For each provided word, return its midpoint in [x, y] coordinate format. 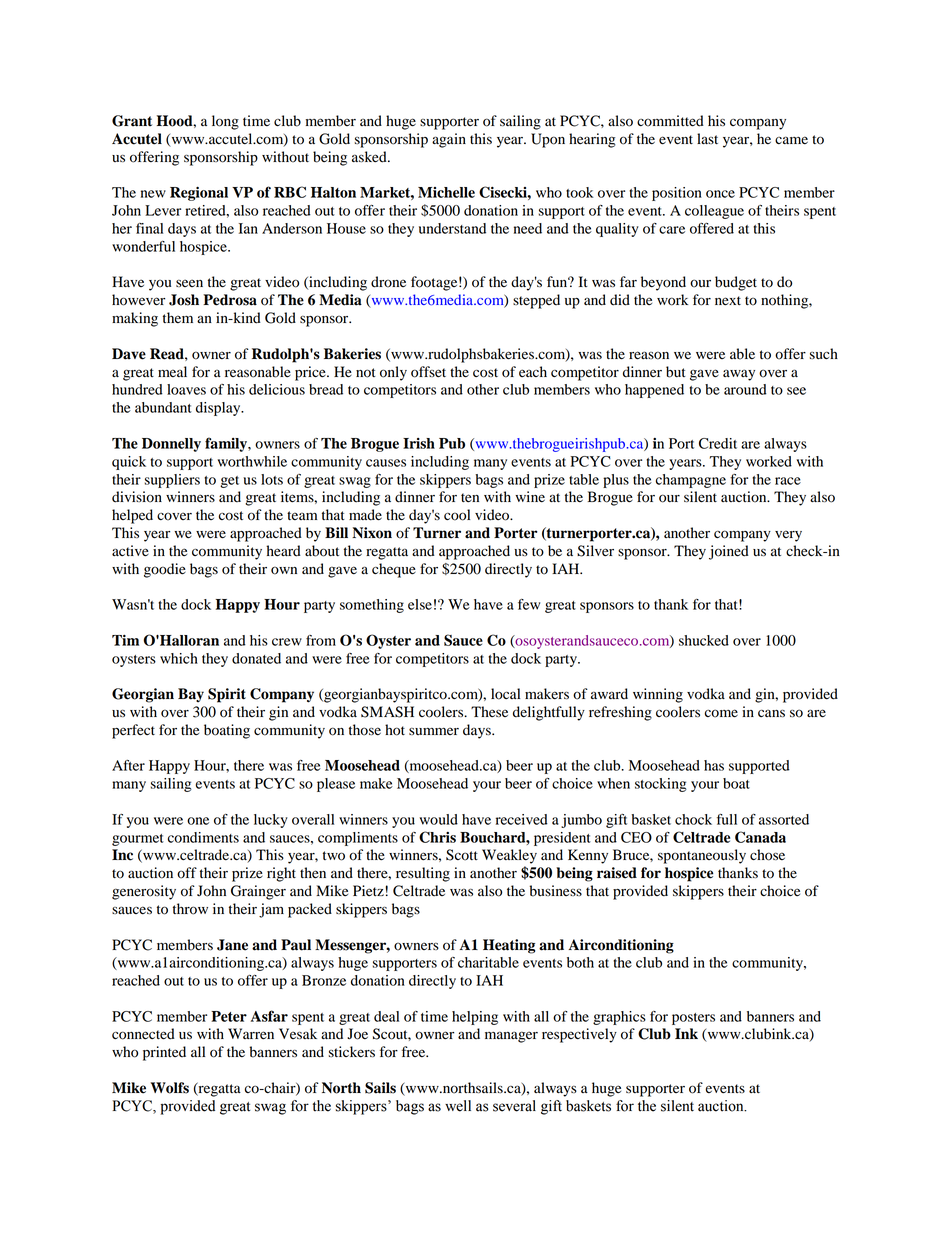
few [529, 604]
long [225, 122]
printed [164, 1053]
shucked [704, 640]
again [449, 140]
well [458, 1106]
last [707, 138]
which [179, 658]
